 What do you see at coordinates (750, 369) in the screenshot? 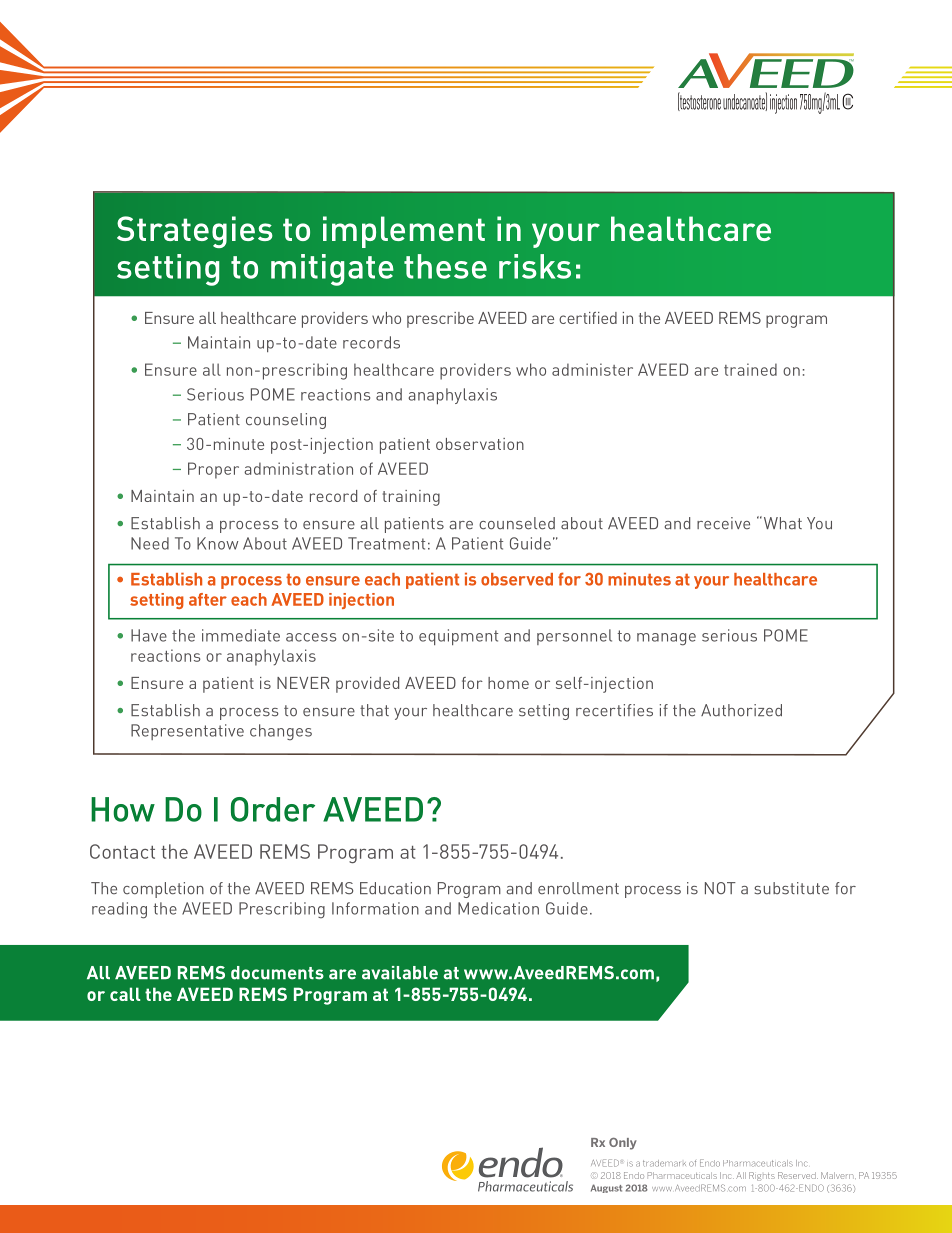
I see `trained` at bounding box center [750, 369].
